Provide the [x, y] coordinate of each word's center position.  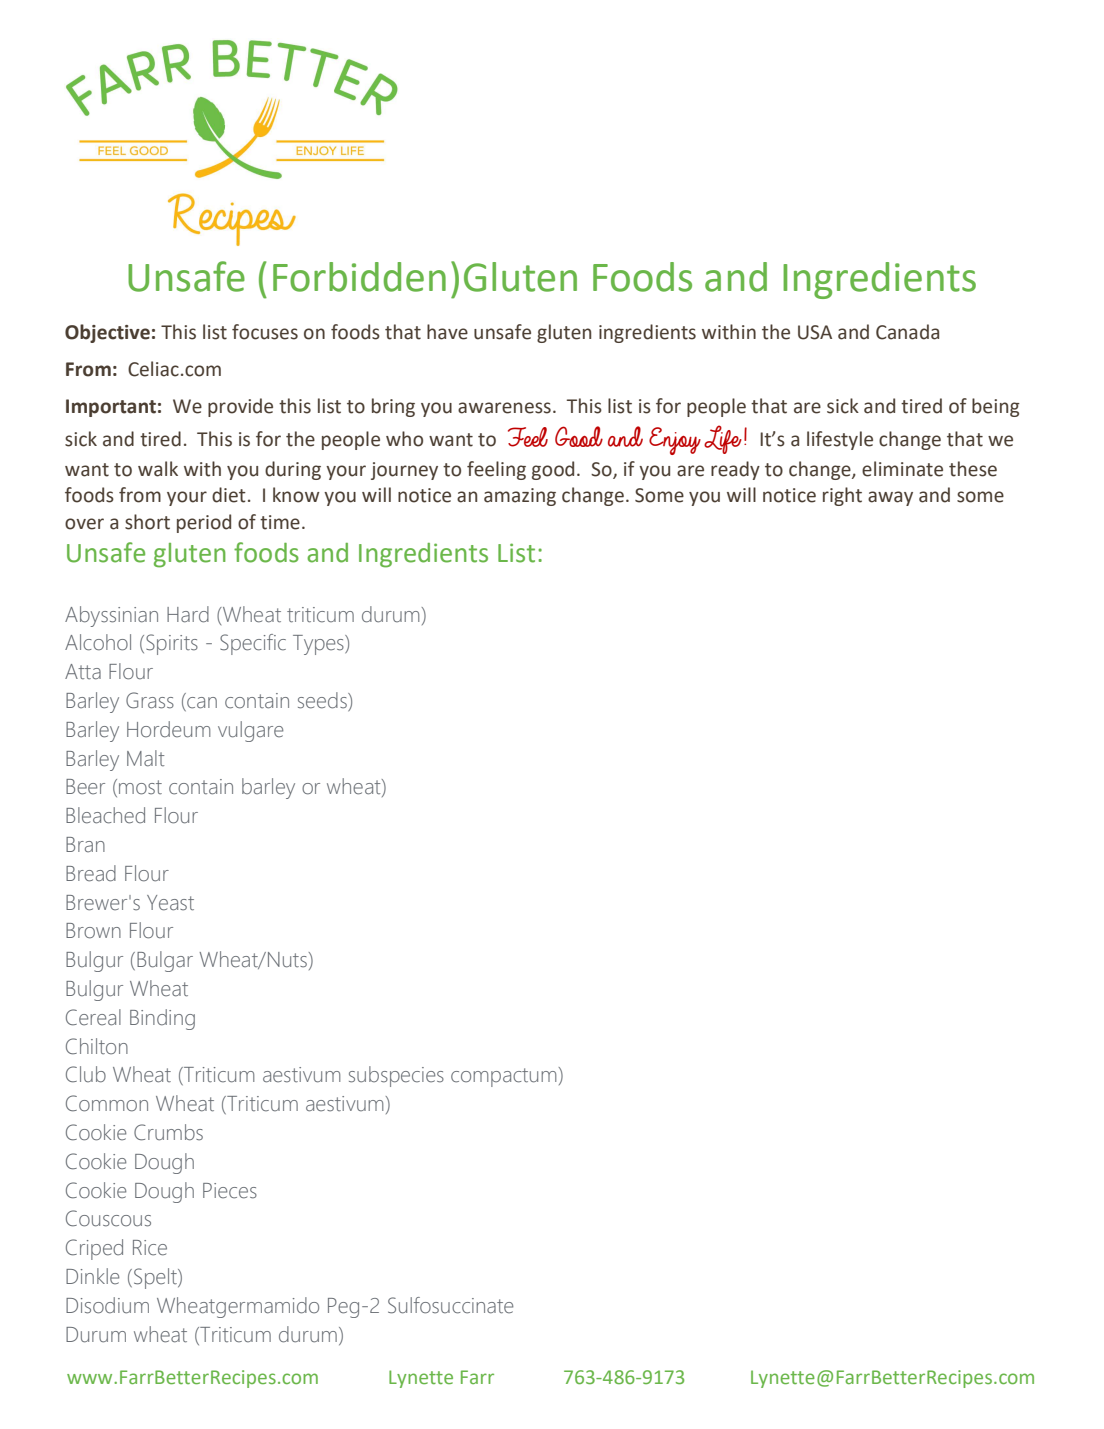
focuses [265, 332]
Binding [162, 1019]
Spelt [156, 1278]
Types [319, 645]
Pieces [230, 1191]
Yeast [170, 903]
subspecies [396, 1076]
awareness [504, 408]
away [890, 498]
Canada [907, 332]
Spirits [172, 644]
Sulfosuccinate [450, 1305]
